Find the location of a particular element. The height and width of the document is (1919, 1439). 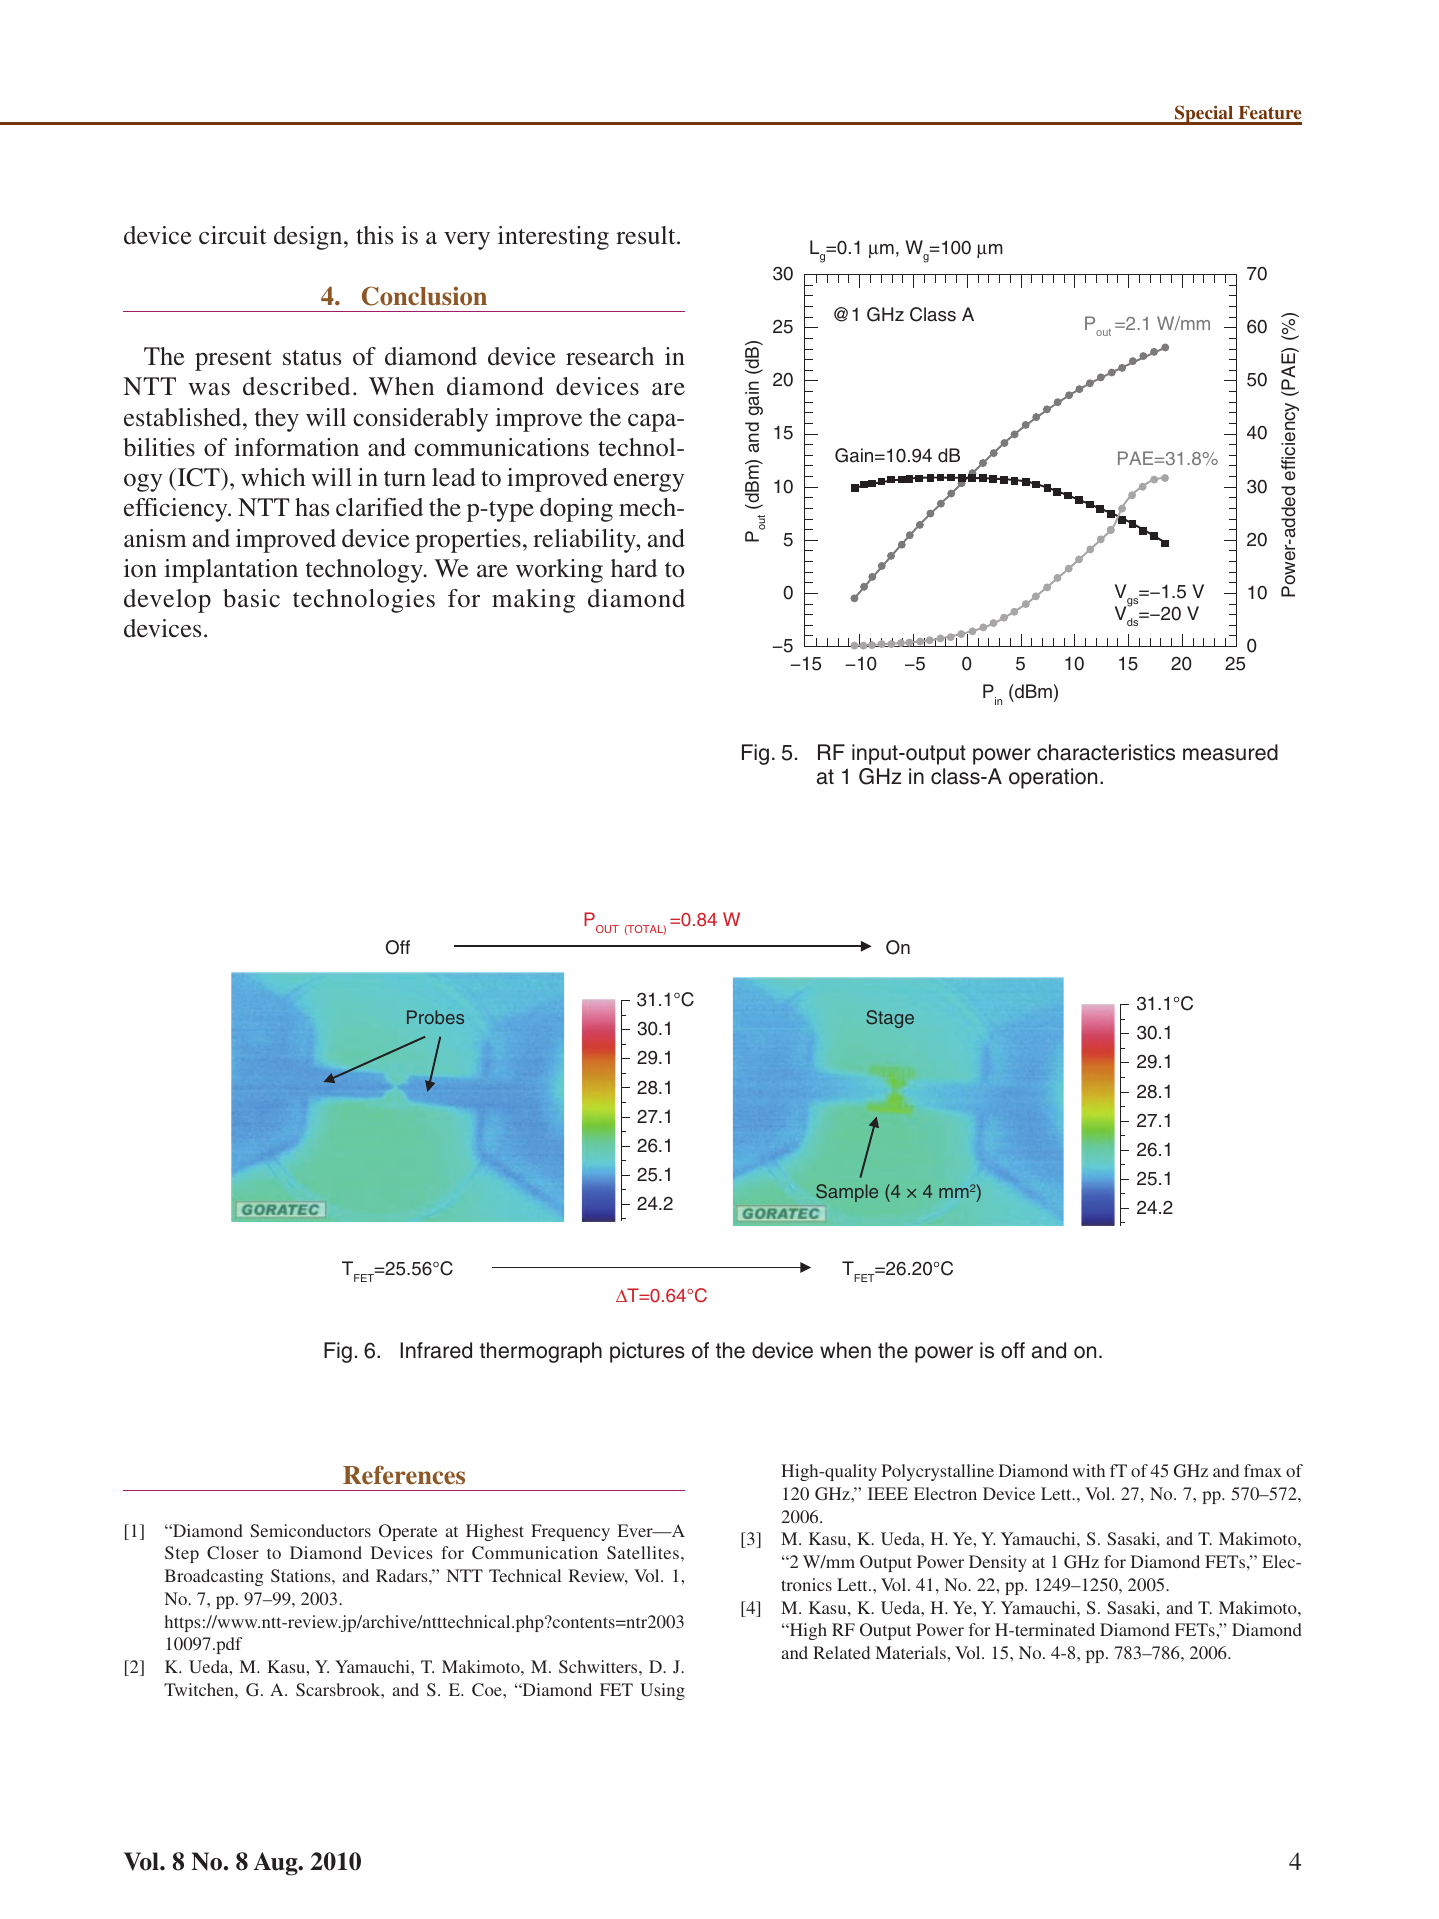

Probes is located at coordinates (435, 1017).
